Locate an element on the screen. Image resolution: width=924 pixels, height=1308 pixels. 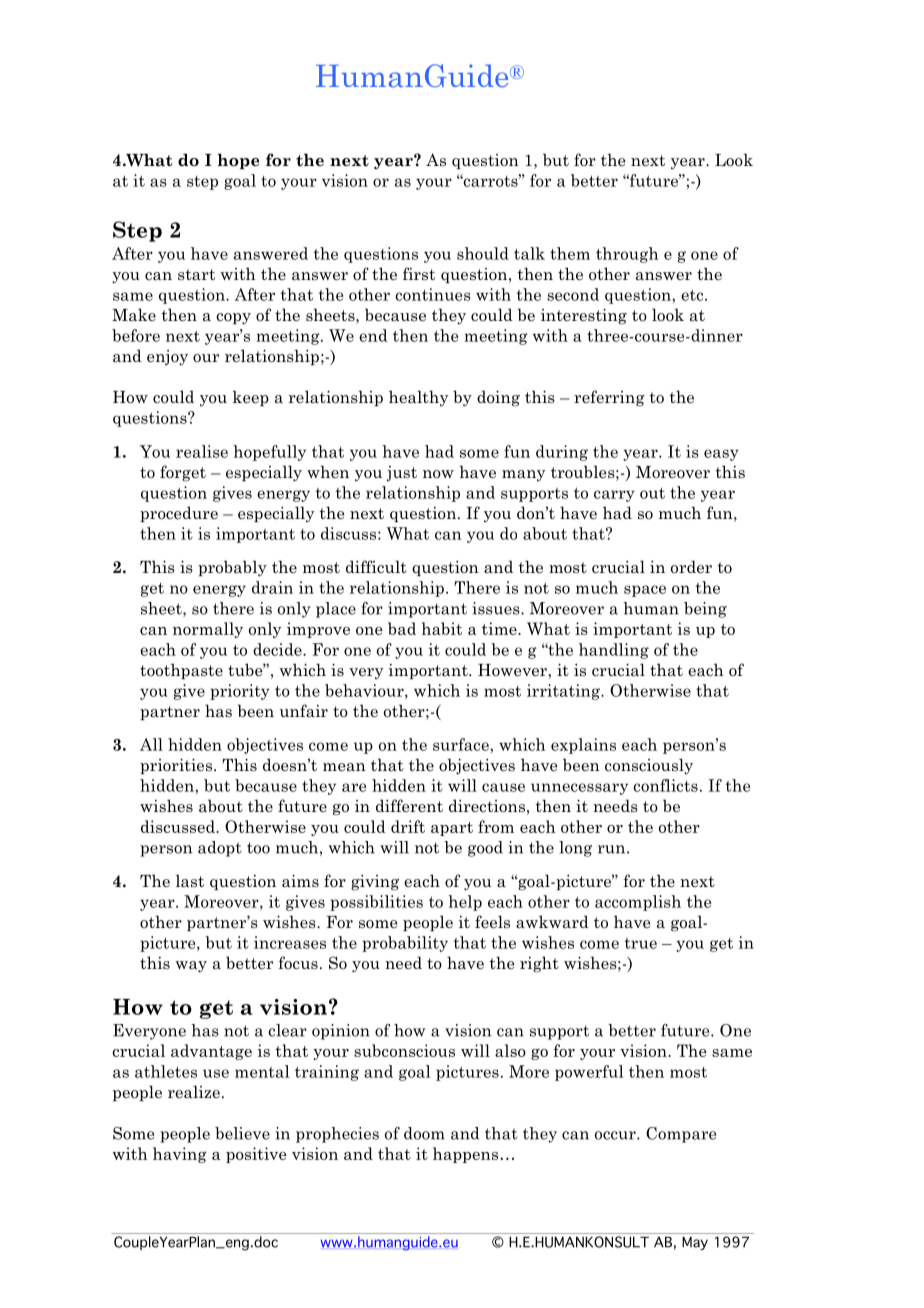
through is located at coordinates (627, 255).
